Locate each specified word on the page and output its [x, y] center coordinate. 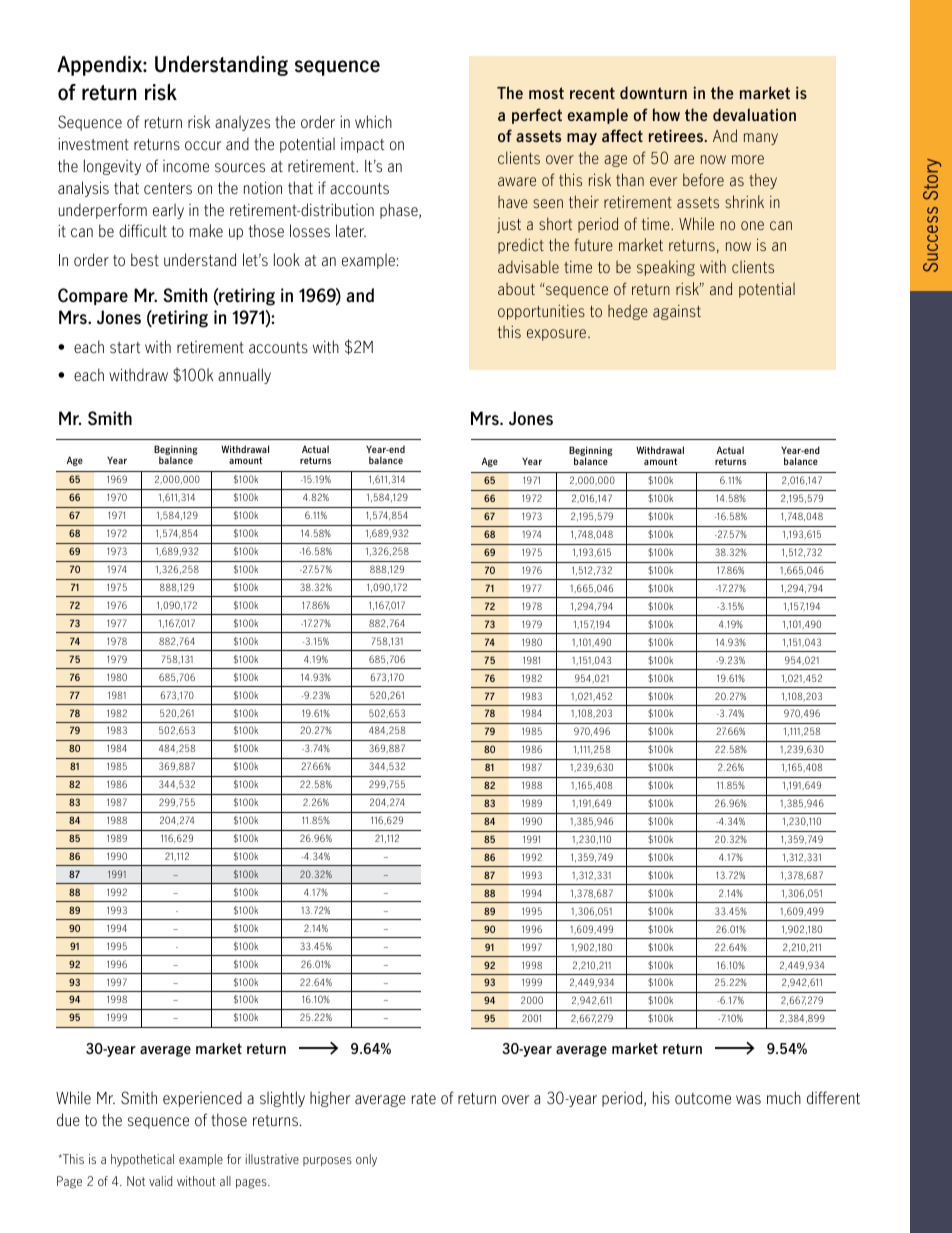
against [677, 312]
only [366, 1160]
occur [203, 146]
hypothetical [142, 1160]
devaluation [754, 114]
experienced [202, 1099]
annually [244, 376]
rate [424, 1099]
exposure [558, 335]
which [373, 122]
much [784, 1098]
